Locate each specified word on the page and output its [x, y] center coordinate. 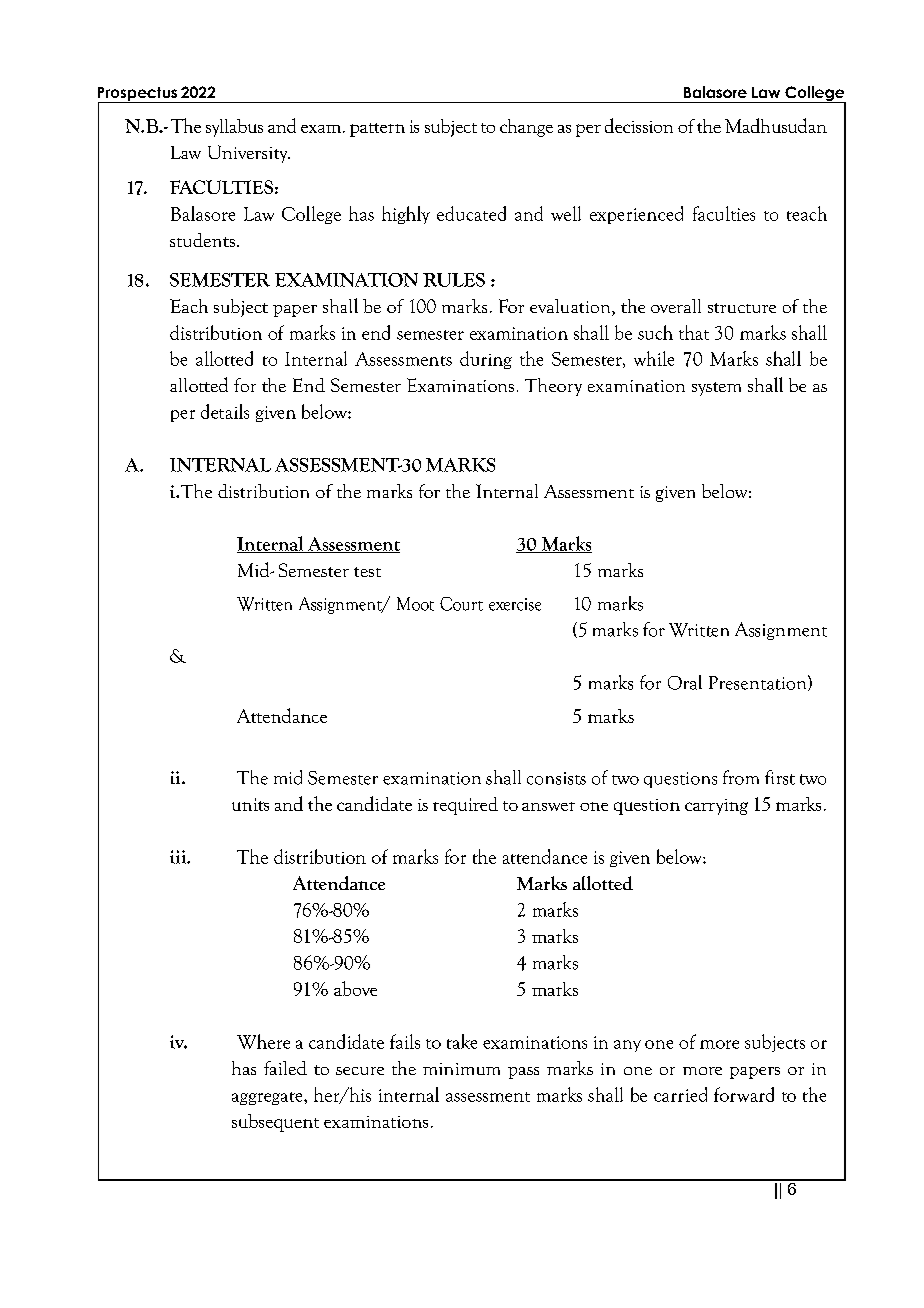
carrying [716, 807]
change [526, 128]
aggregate [268, 1098]
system [716, 389]
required [465, 806]
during [486, 360]
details [225, 411]
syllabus [234, 128]
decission [639, 125]
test [367, 572]
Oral [685, 682]
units [250, 804]
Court [461, 604]
